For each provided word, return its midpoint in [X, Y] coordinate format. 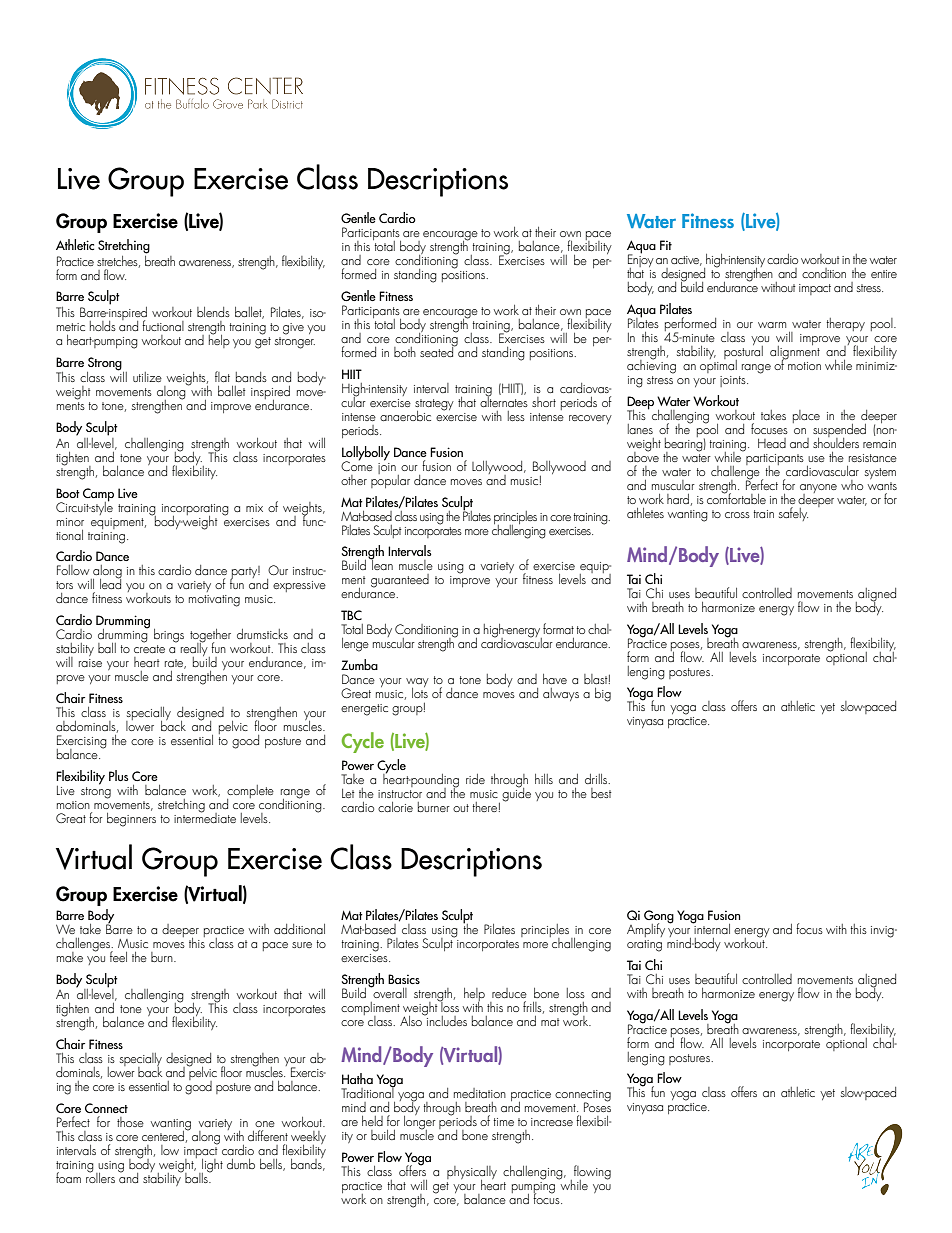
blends [213, 312]
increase [552, 1122]
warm [772, 325]
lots [420, 691]
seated [438, 350]
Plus [119, 775]
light [211, 1167]
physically [472, 1174]
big [603, 695]
